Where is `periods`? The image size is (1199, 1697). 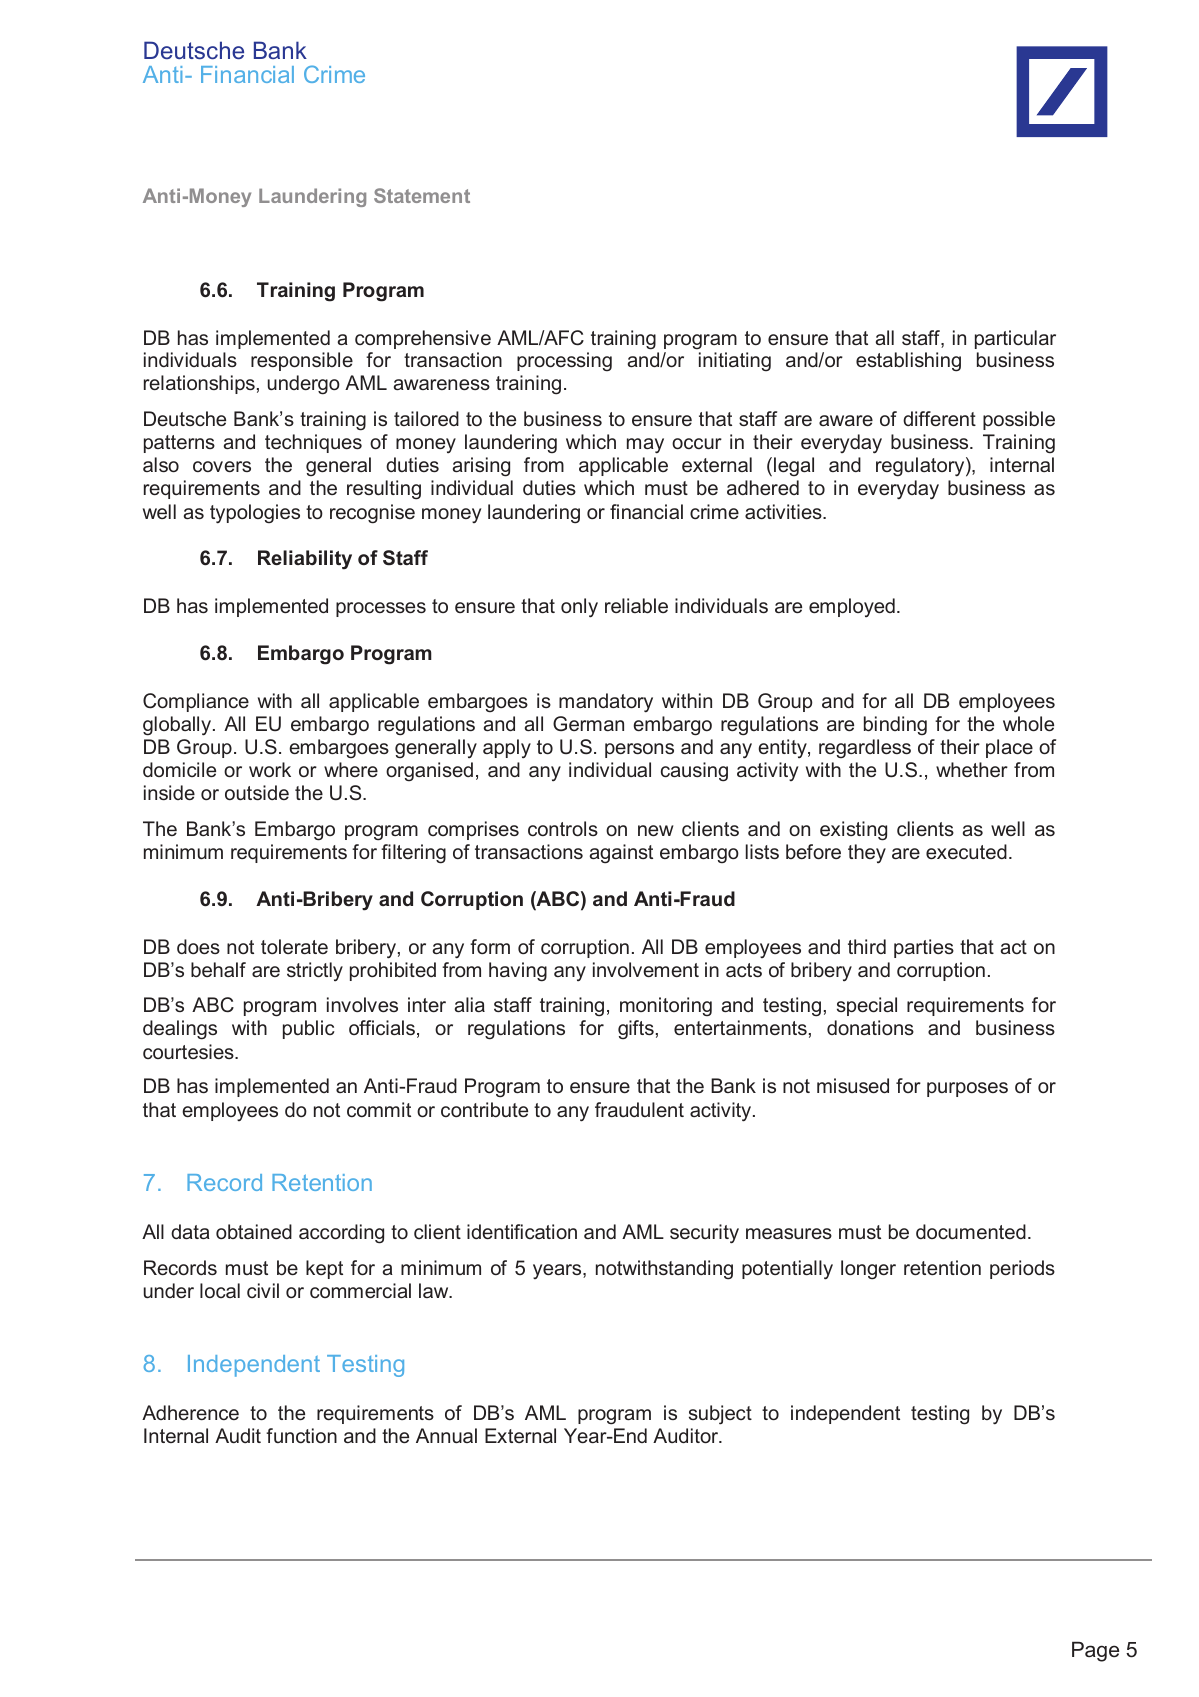 periods is located at coordinates (1022, 1269).
